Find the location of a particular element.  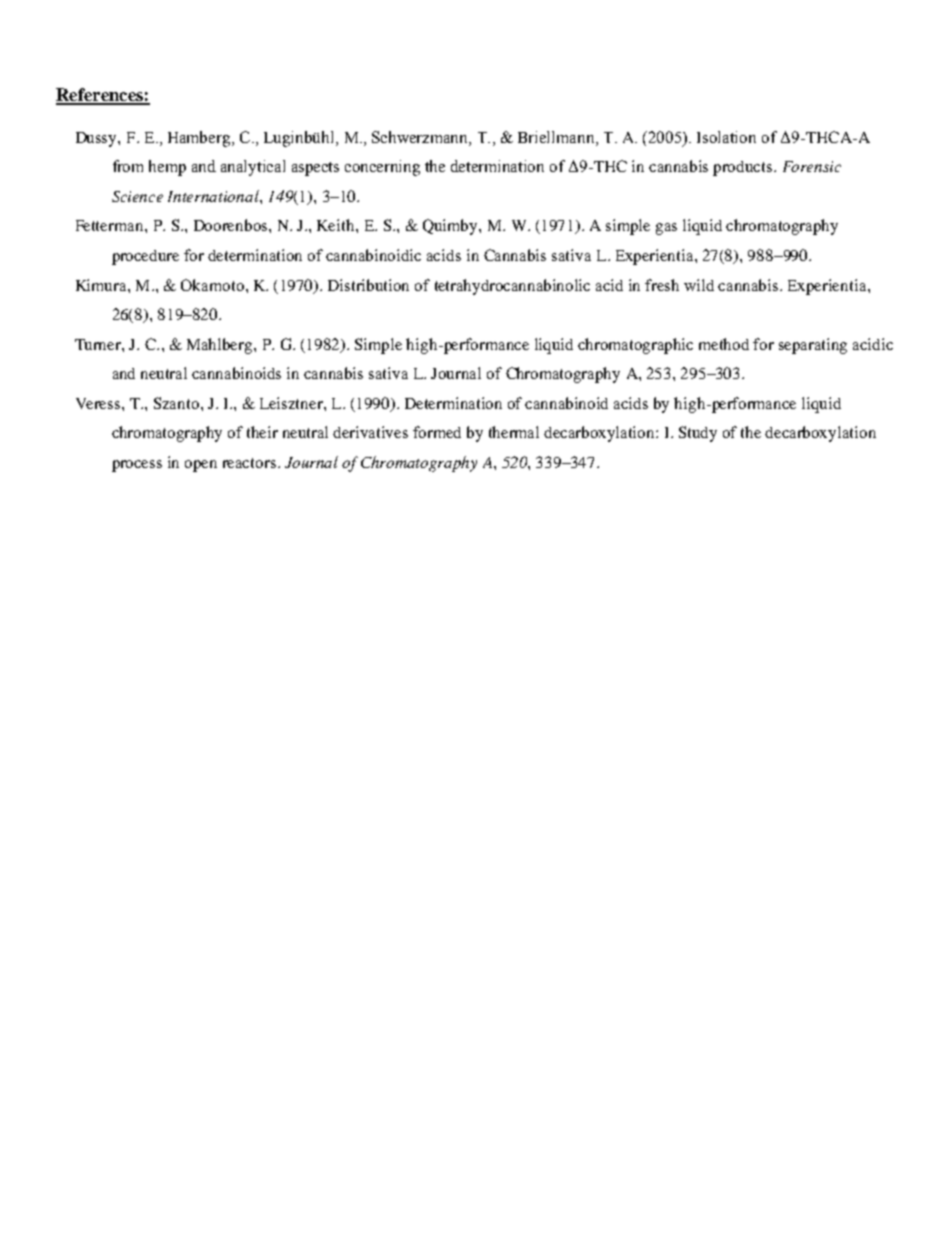

Distribution is located at coordinates (368, 285).
